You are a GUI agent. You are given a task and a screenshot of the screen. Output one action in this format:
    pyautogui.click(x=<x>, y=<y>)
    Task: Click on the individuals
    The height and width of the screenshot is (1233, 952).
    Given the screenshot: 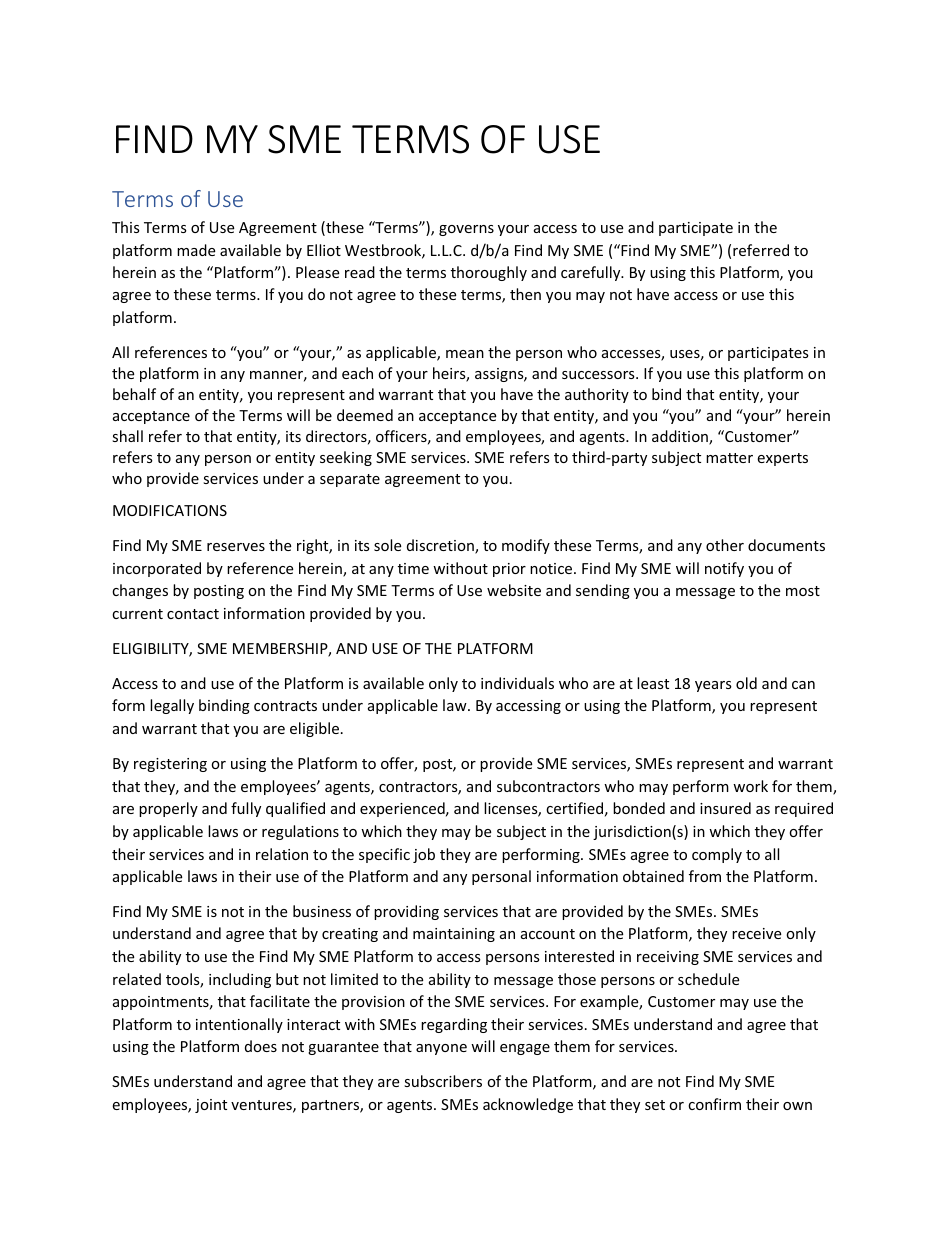 What is the action you would take?
    pyautogui.click(x=517, y=683)
